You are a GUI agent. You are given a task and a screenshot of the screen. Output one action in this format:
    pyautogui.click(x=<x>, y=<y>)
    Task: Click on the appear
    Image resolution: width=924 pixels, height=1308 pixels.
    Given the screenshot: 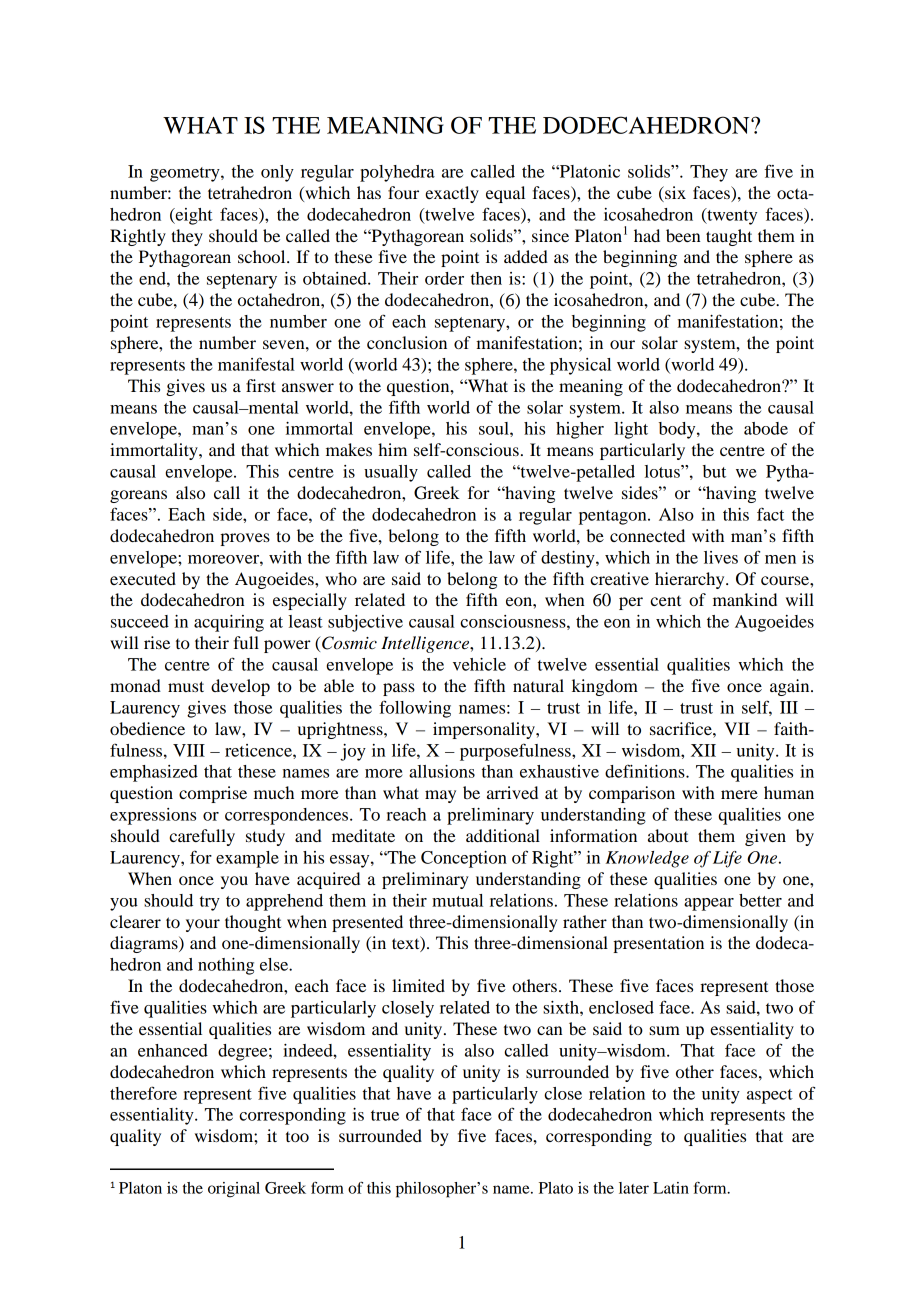 What is the action you would take?
    pyautogui.click(x=709, y=904)
